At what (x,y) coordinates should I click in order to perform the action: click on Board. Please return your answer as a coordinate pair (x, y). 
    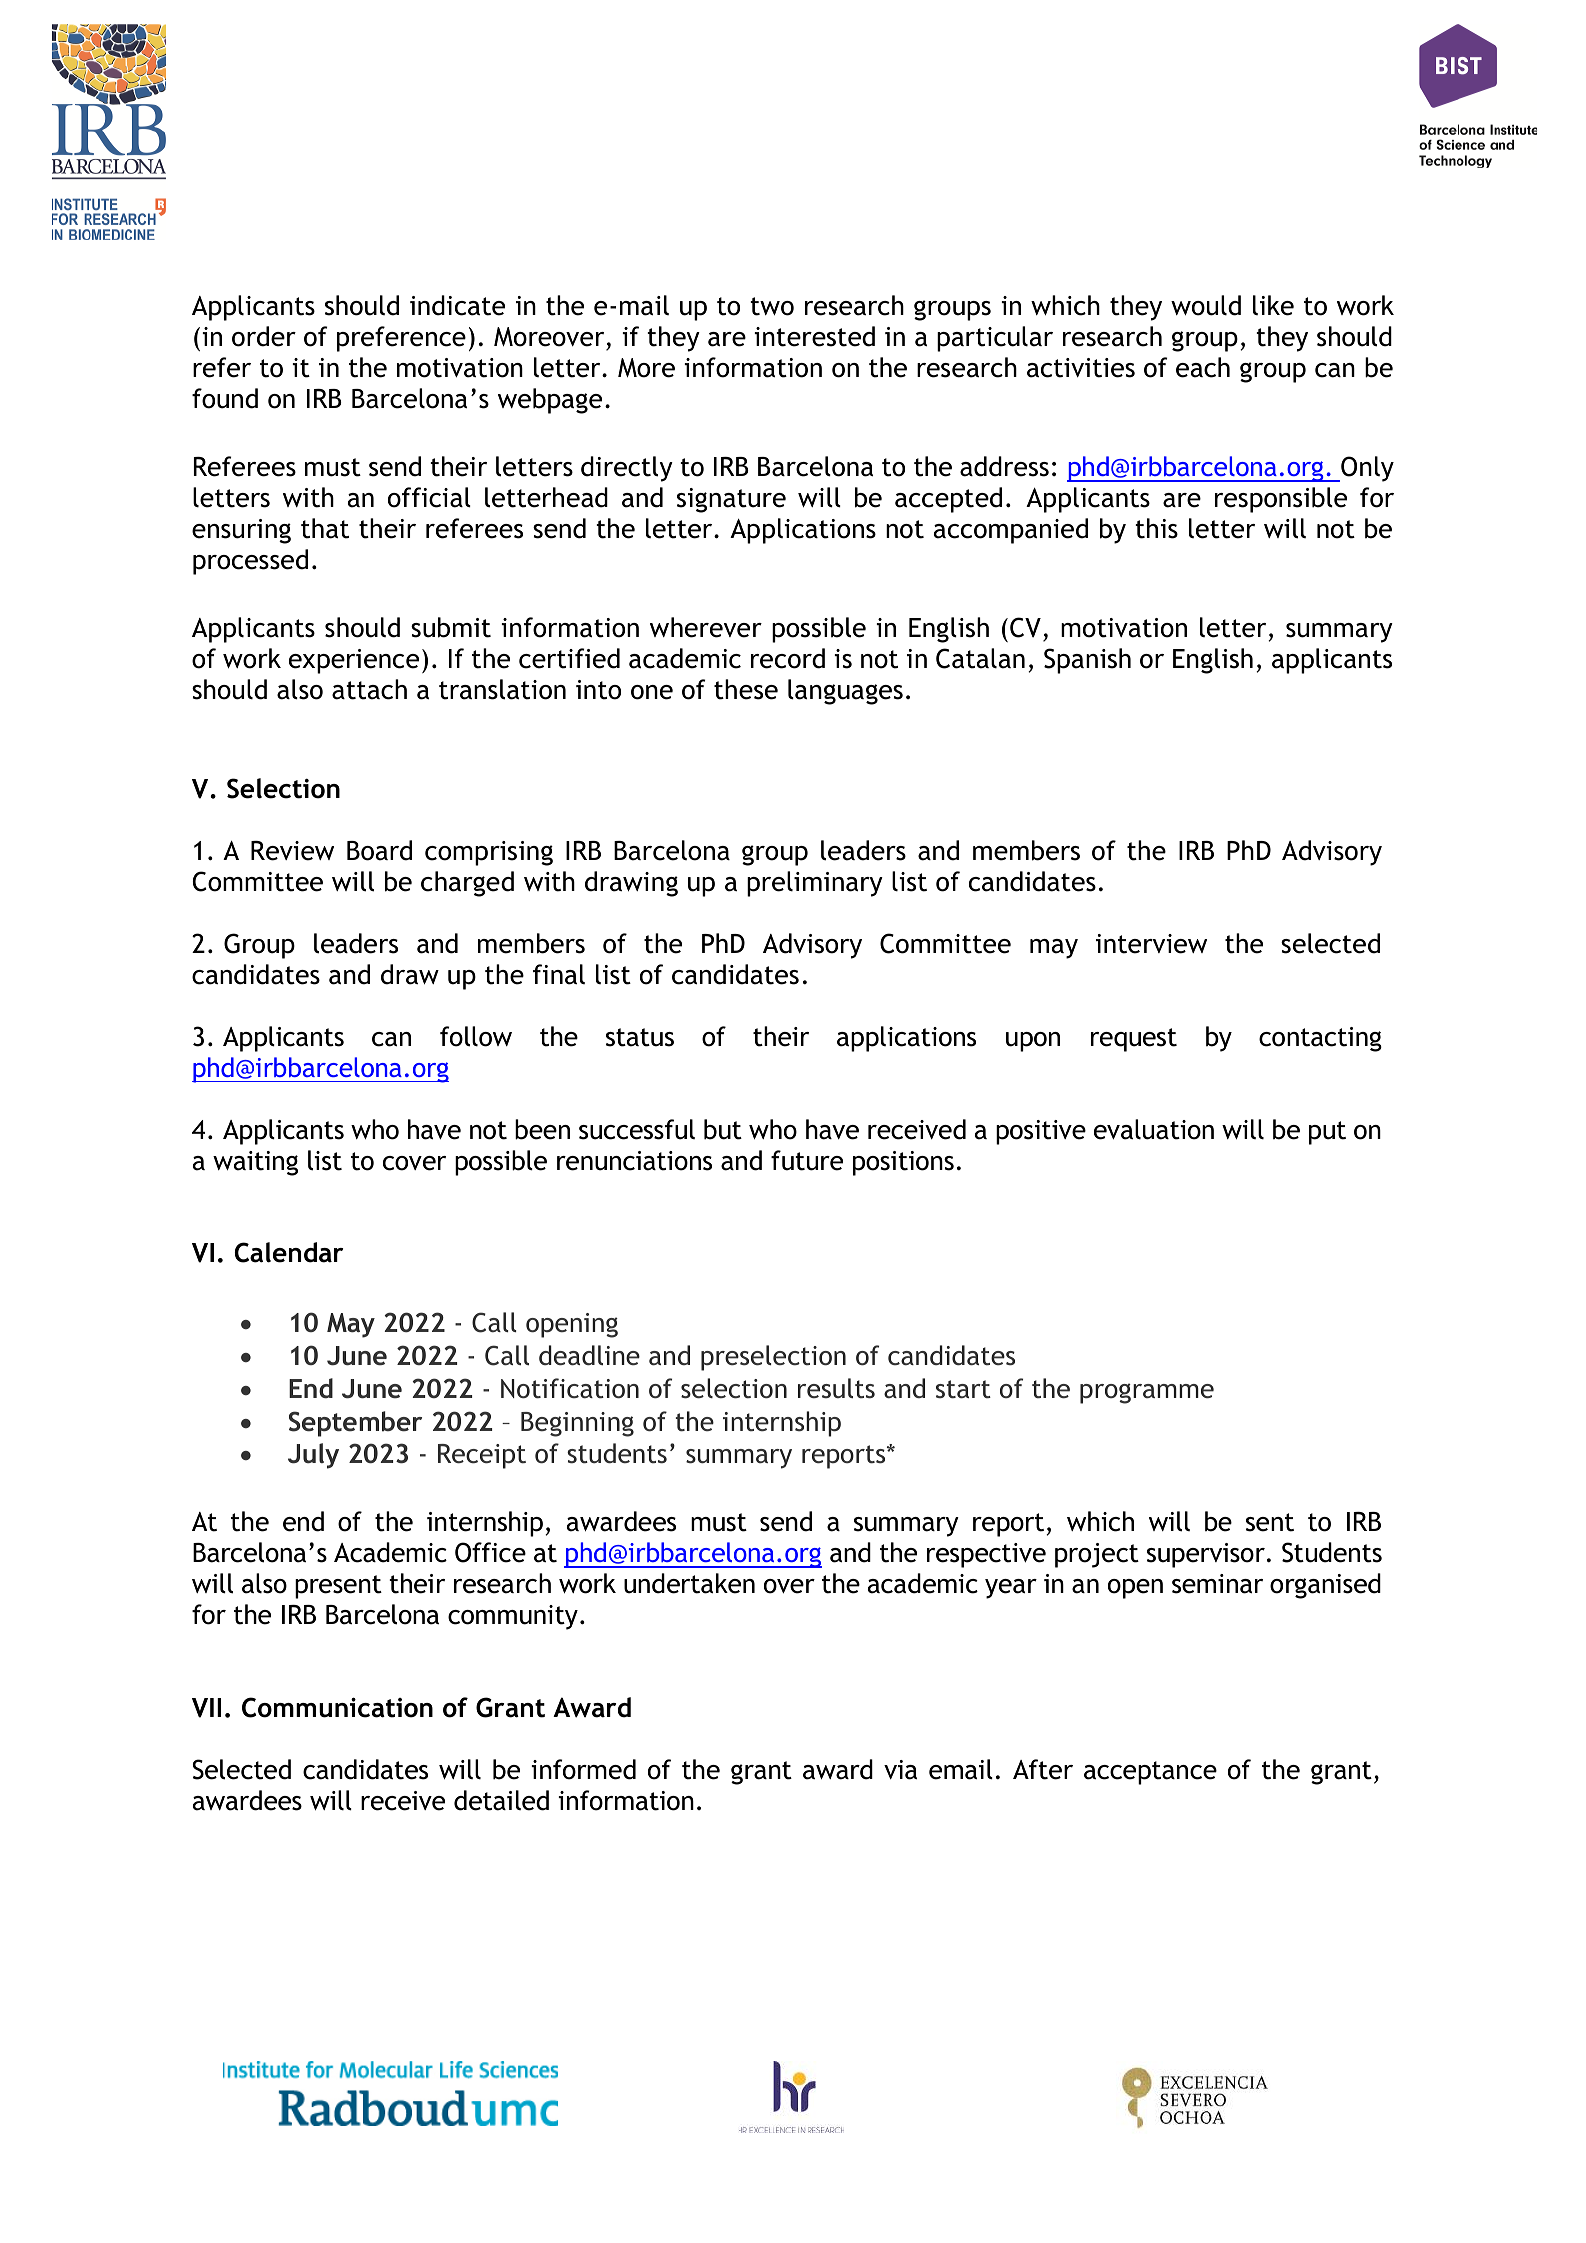
    Looking at the image, I should click on (379, 850).
